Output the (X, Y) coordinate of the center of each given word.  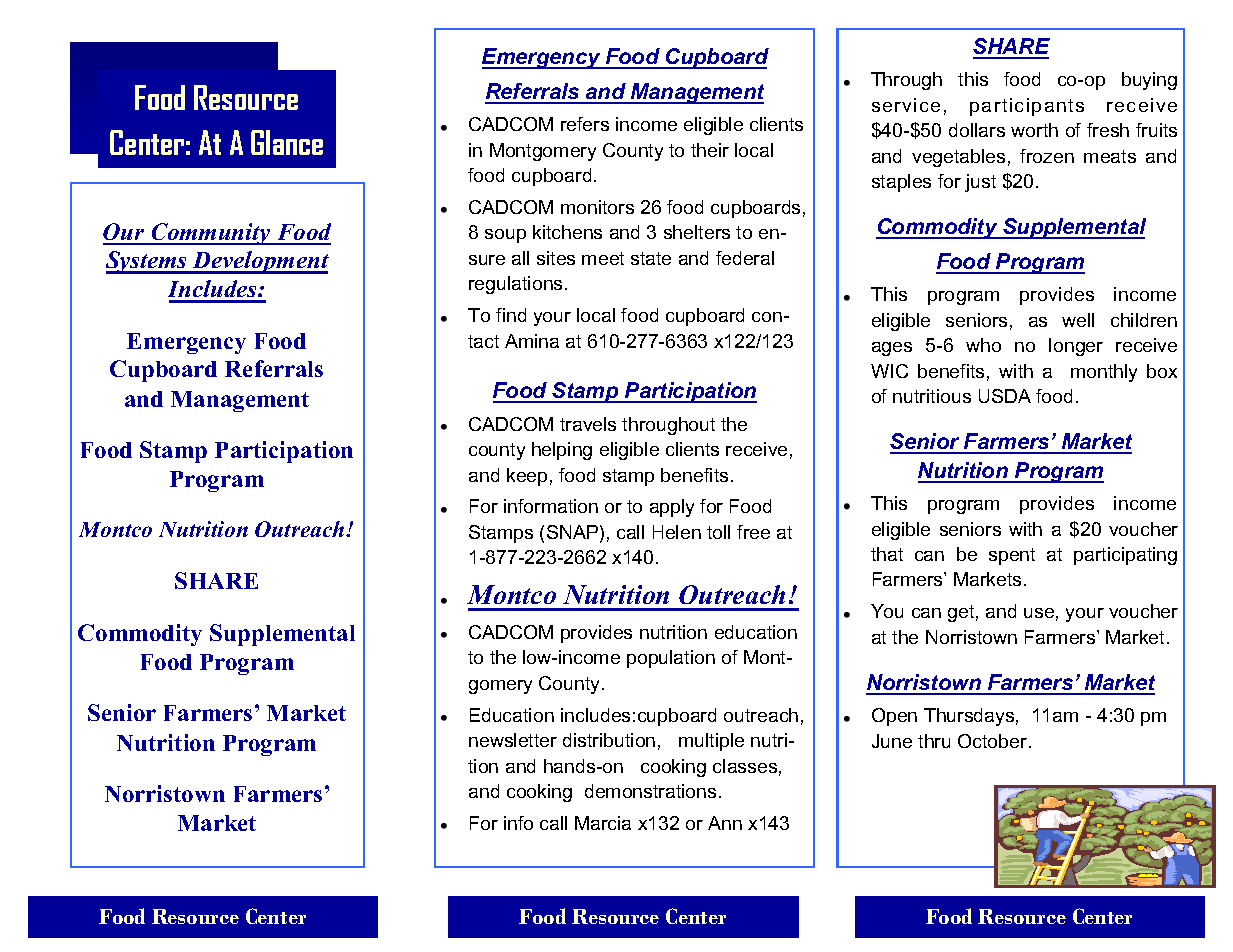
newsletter (513, 740)
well (1078, 320)
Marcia (603, 823)
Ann (725, 823)
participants (1027, 107)
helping (562, 451)
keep (527, 477)
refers (585, 124)
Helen (677, 532)
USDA (1005, 396)
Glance (287, 142)
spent (1012, 556)
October (994, 741)
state (651, 258)
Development (260, 262)
